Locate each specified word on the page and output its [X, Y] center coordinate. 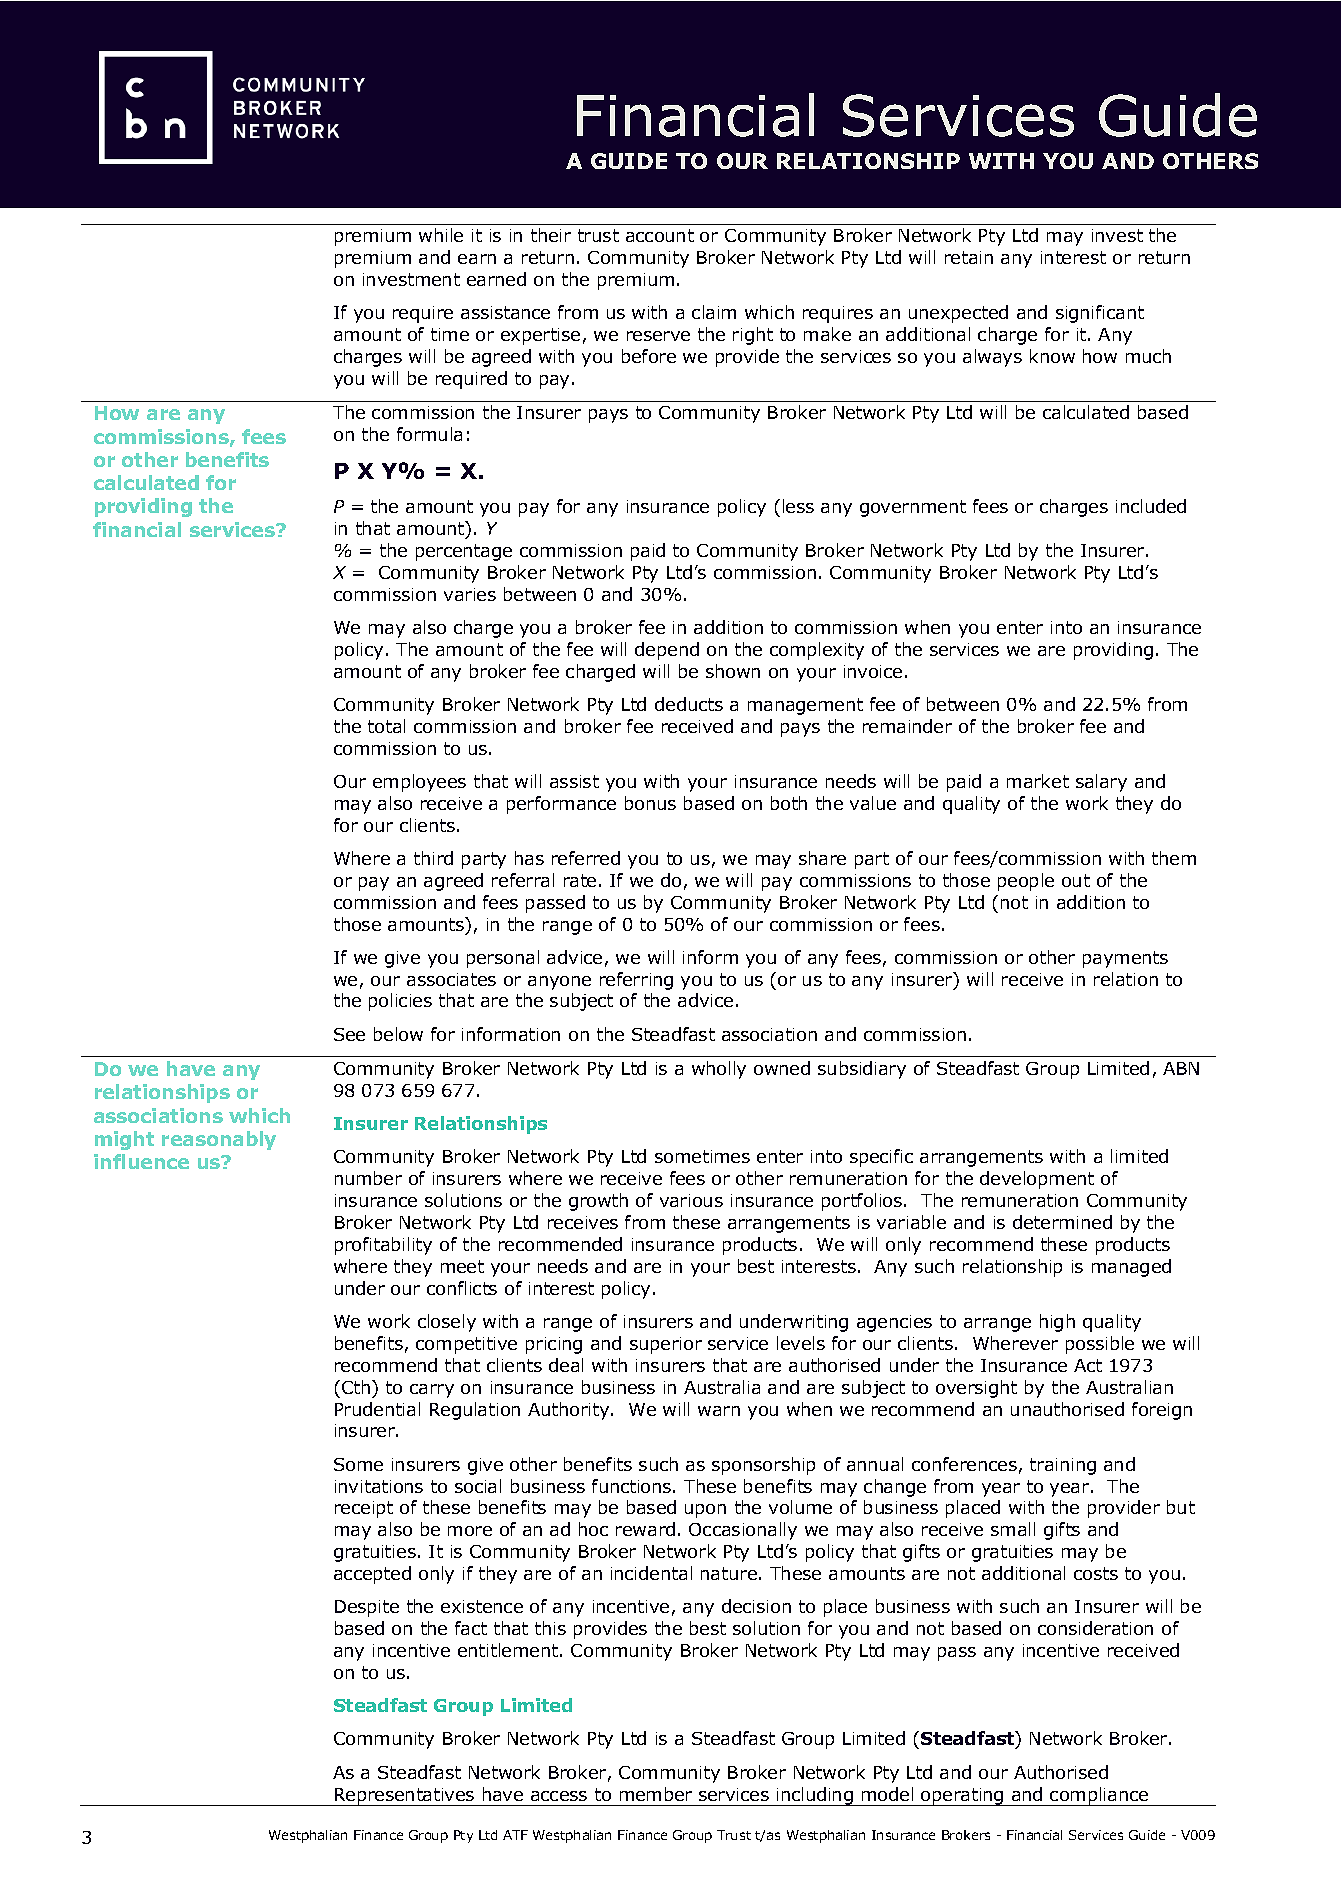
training [1063, 1466]
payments [1125, 959]
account [660, 235]
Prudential [377, 1409]
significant [1100, 314]
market [1038, 781]
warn [719, 1411]
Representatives [405, 1797]
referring [636, 981]
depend [667, 651]
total [386, 726]
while [441, 235]
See [349, 1034]
